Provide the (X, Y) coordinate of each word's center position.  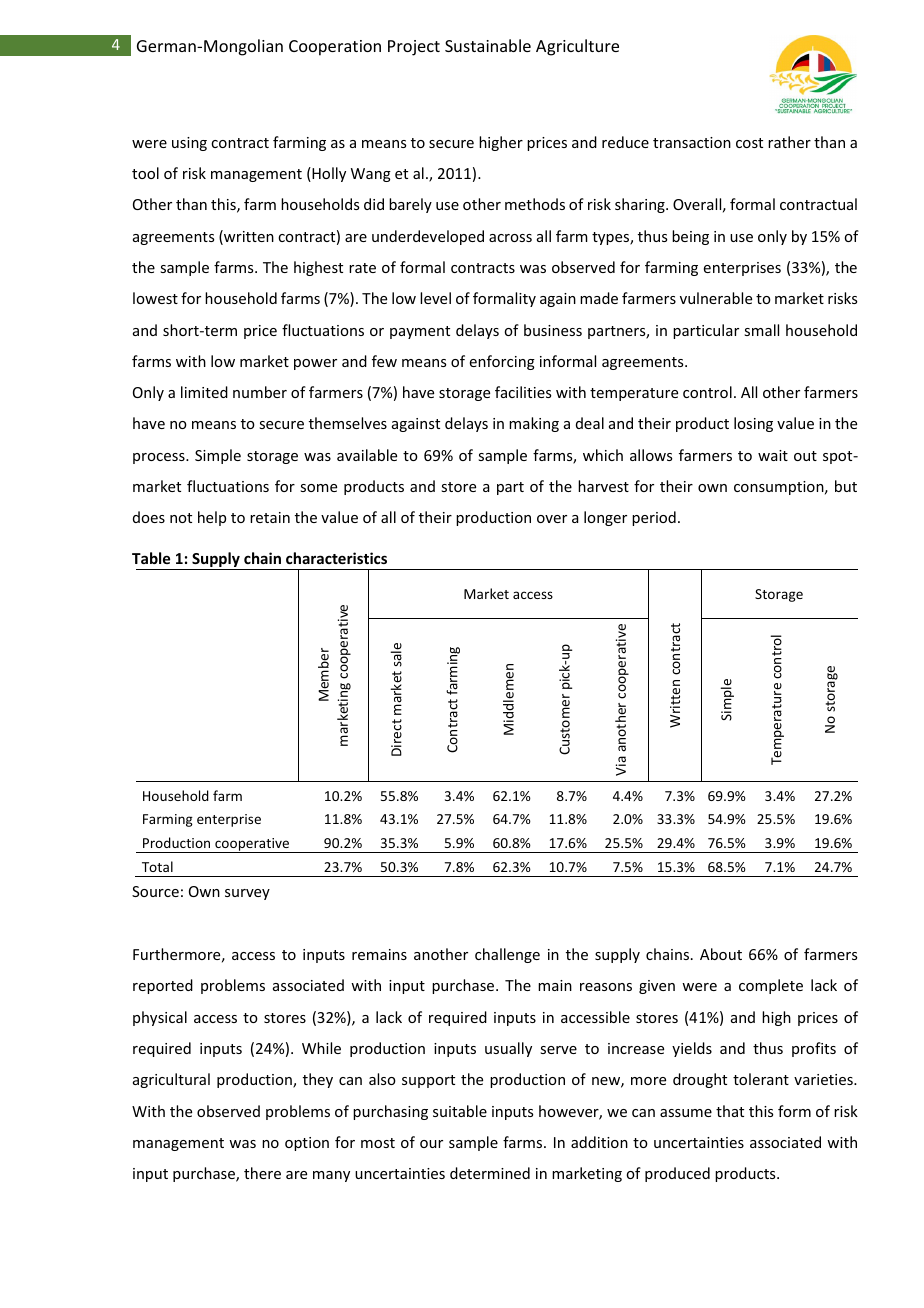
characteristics (336, 558)
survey (247, 894)
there (262, 1173)
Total (157, 866)
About (721, 954)
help (212, 518)
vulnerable (716, 298)
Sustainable (488, 45)
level (435, 298)
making (534, 424)
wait (773, 455)
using (189, 144)
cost (749, 143)
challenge (507, 955)
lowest (155, 298)
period (654, 518)
